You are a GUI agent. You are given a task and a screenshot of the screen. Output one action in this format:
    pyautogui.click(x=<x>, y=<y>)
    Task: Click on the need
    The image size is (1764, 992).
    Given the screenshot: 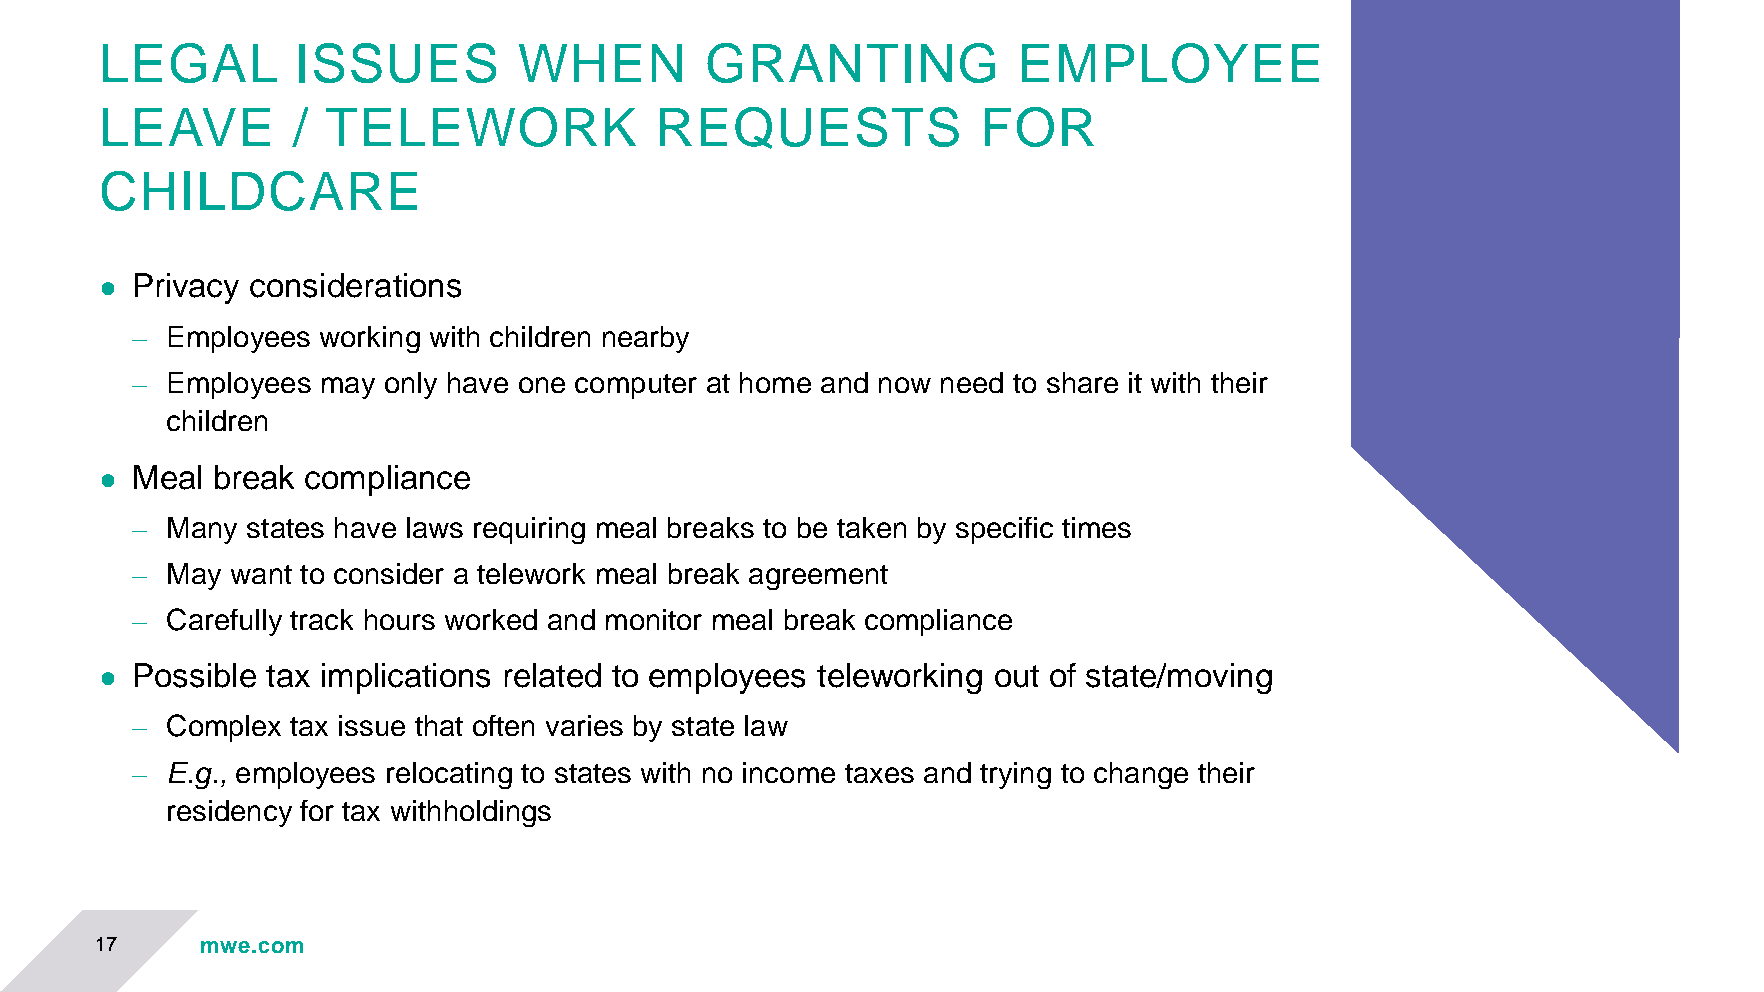 What is the action you would take?
    pyautogui.click(x=972, y=382)
